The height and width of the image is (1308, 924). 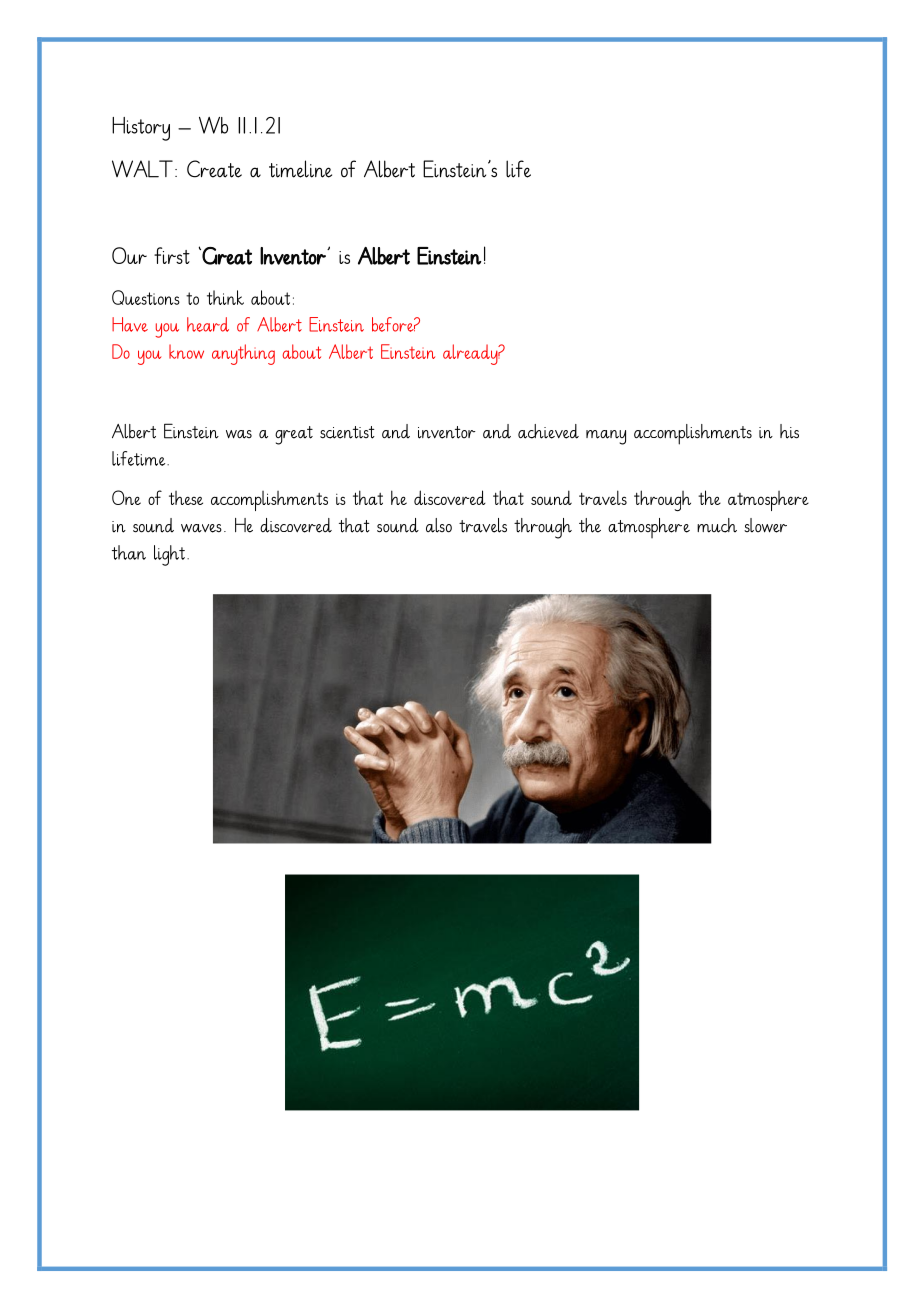 I want to click on waves, so click(x=201, y=528).
